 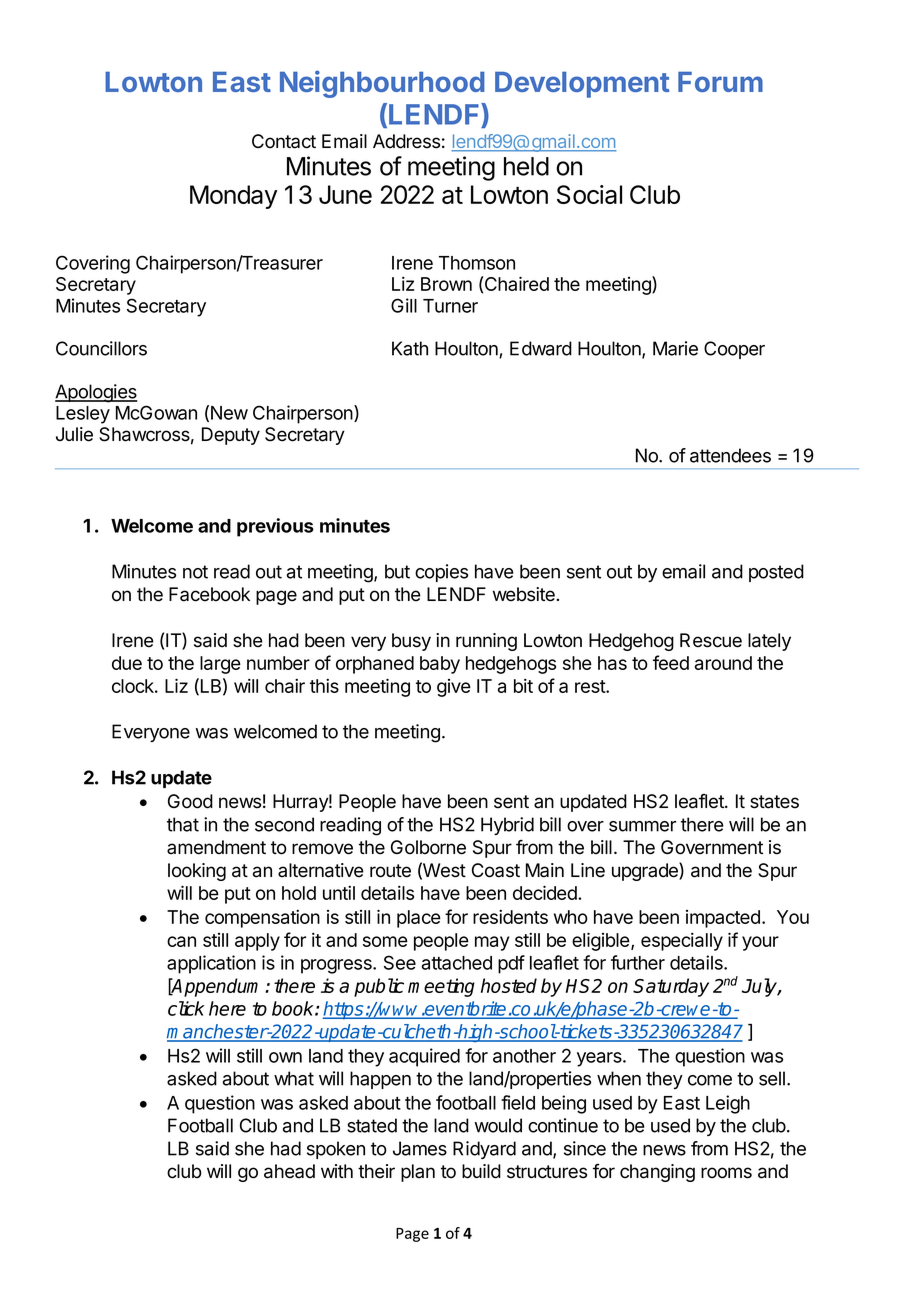 What do you see at coordinates (127, 663) in the screenshot?
I see `due` at bounding box center [127, 663].
